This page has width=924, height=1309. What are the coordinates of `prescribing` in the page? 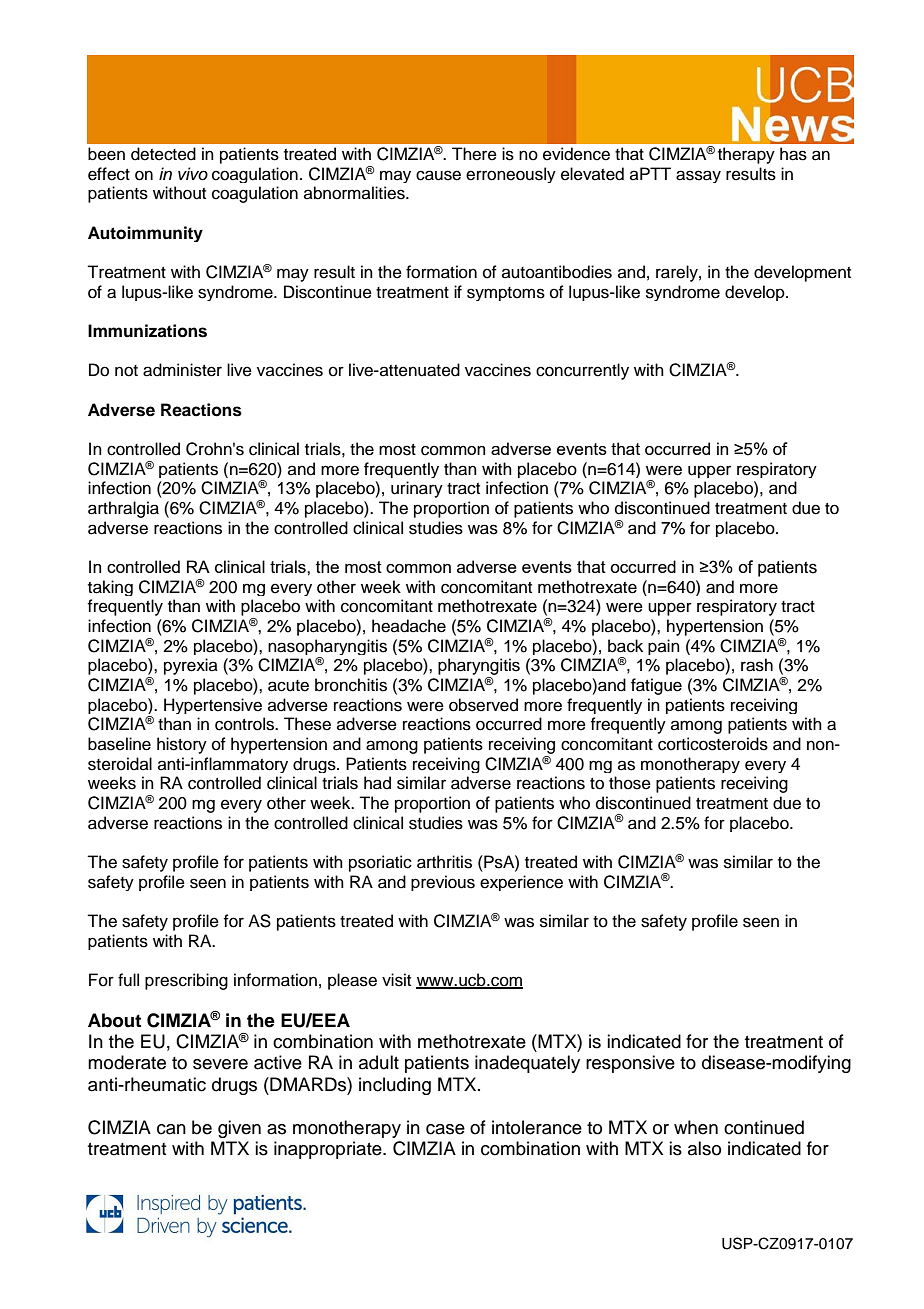 It's located at (186, 981).
